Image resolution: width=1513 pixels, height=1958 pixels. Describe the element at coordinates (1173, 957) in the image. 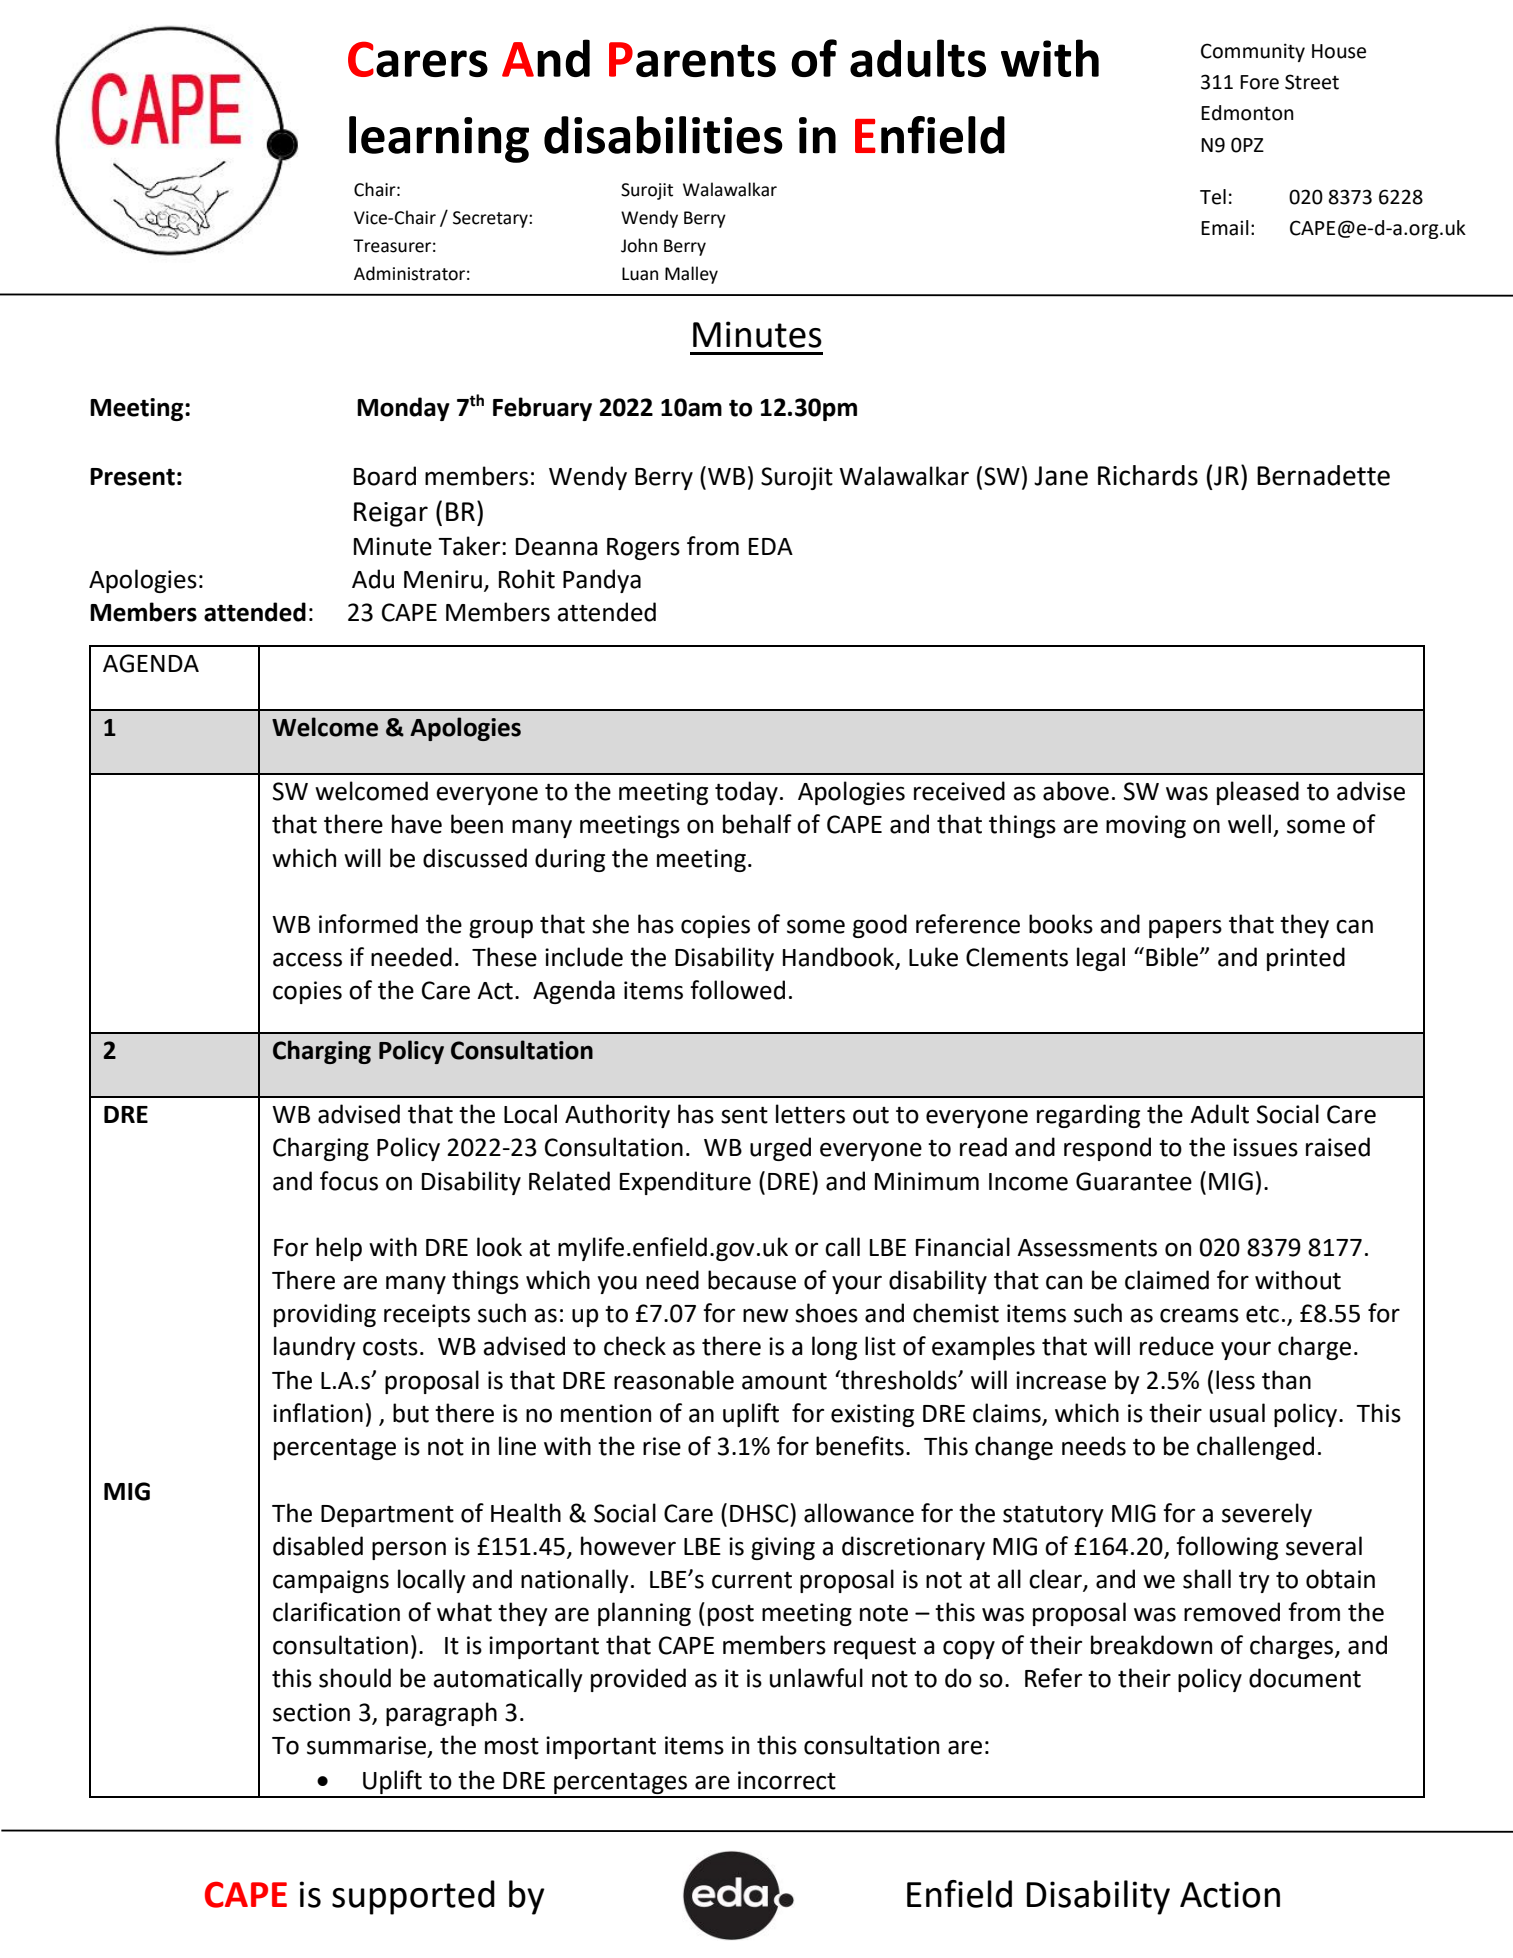

I see `Bible` at that location.
